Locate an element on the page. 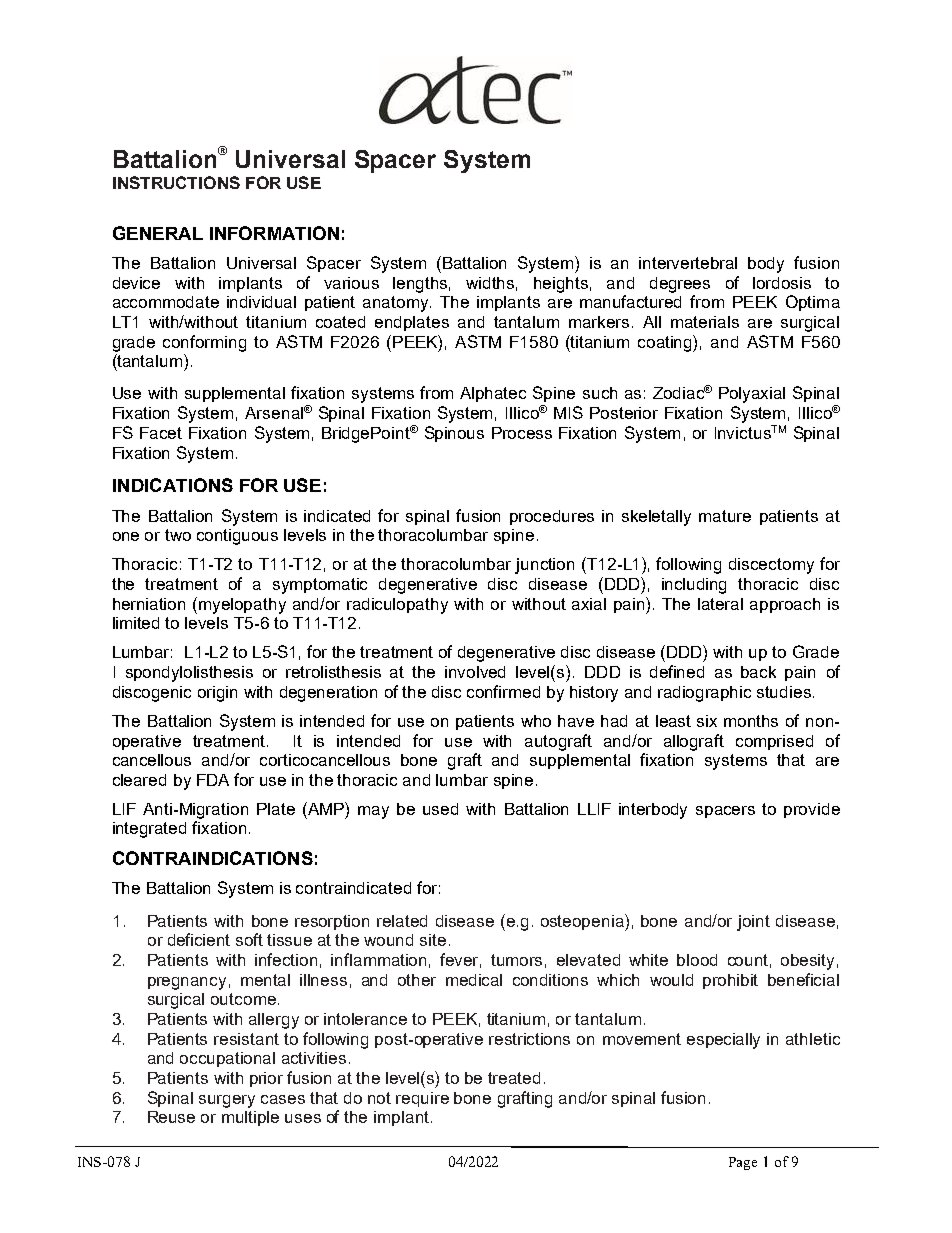  INSTRUCTIONS is located at coordinates (176, 182).
